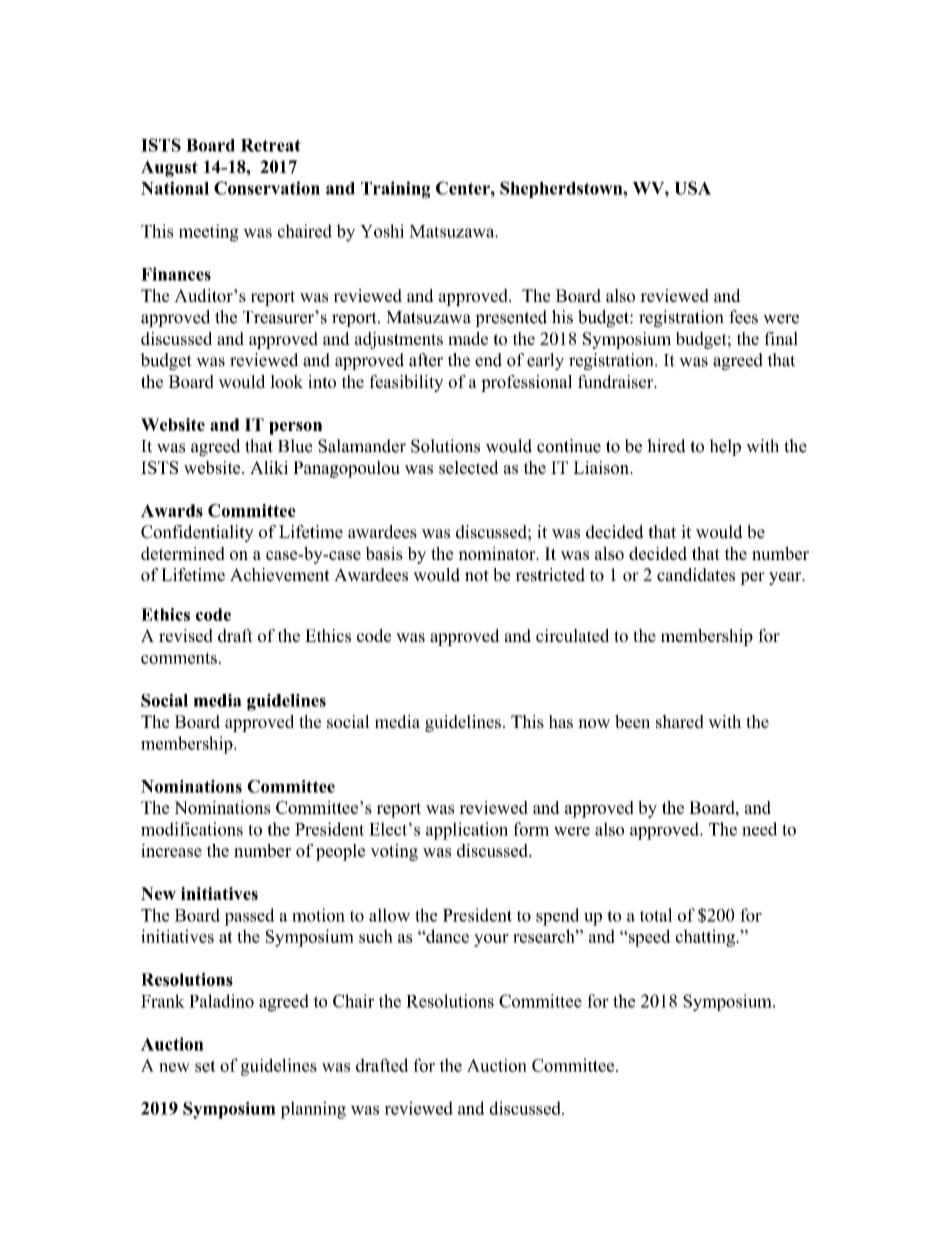 The image size is (952, 1233). I want to click on continue, so click(569, 446).
